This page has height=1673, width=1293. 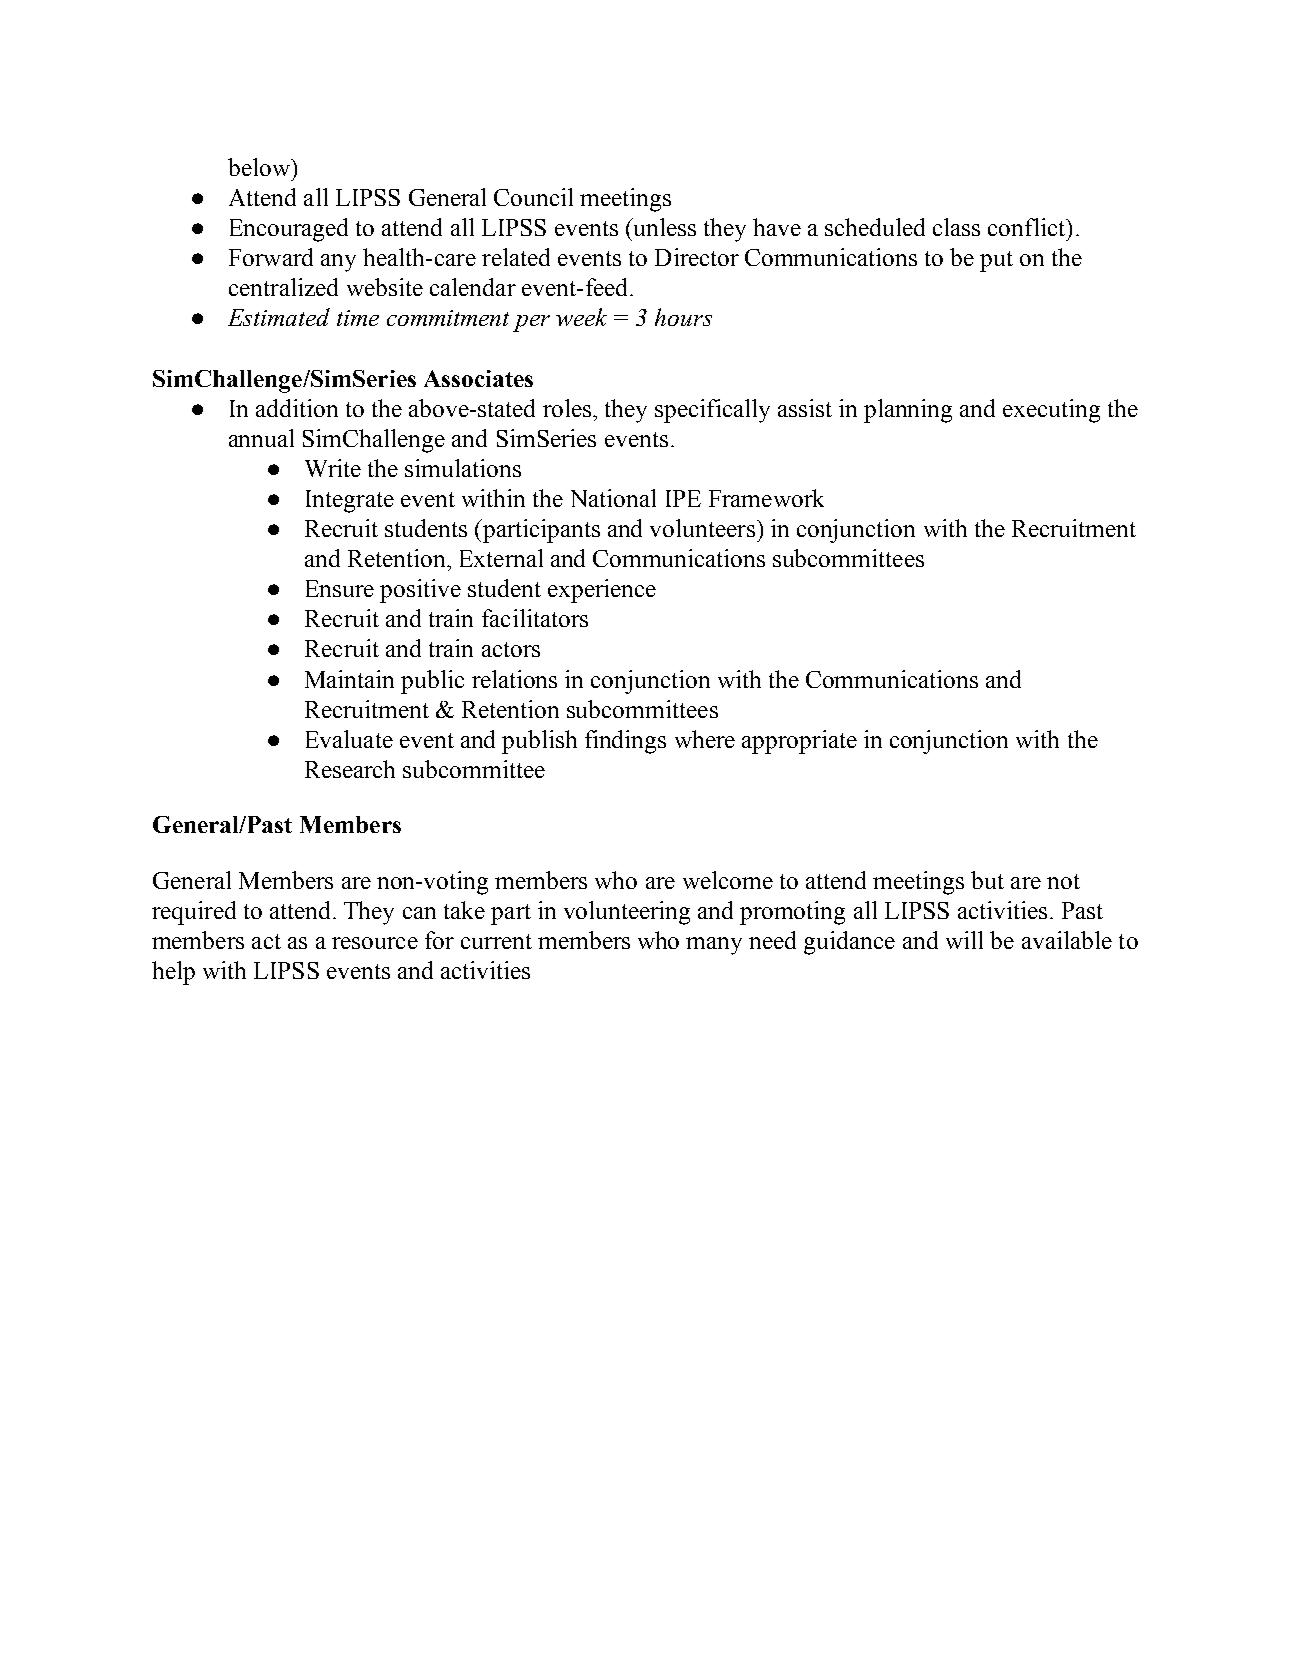 What do you see at coordinates (350, 769) in the page?
I see `Research` at bounding box center [350, 769].
